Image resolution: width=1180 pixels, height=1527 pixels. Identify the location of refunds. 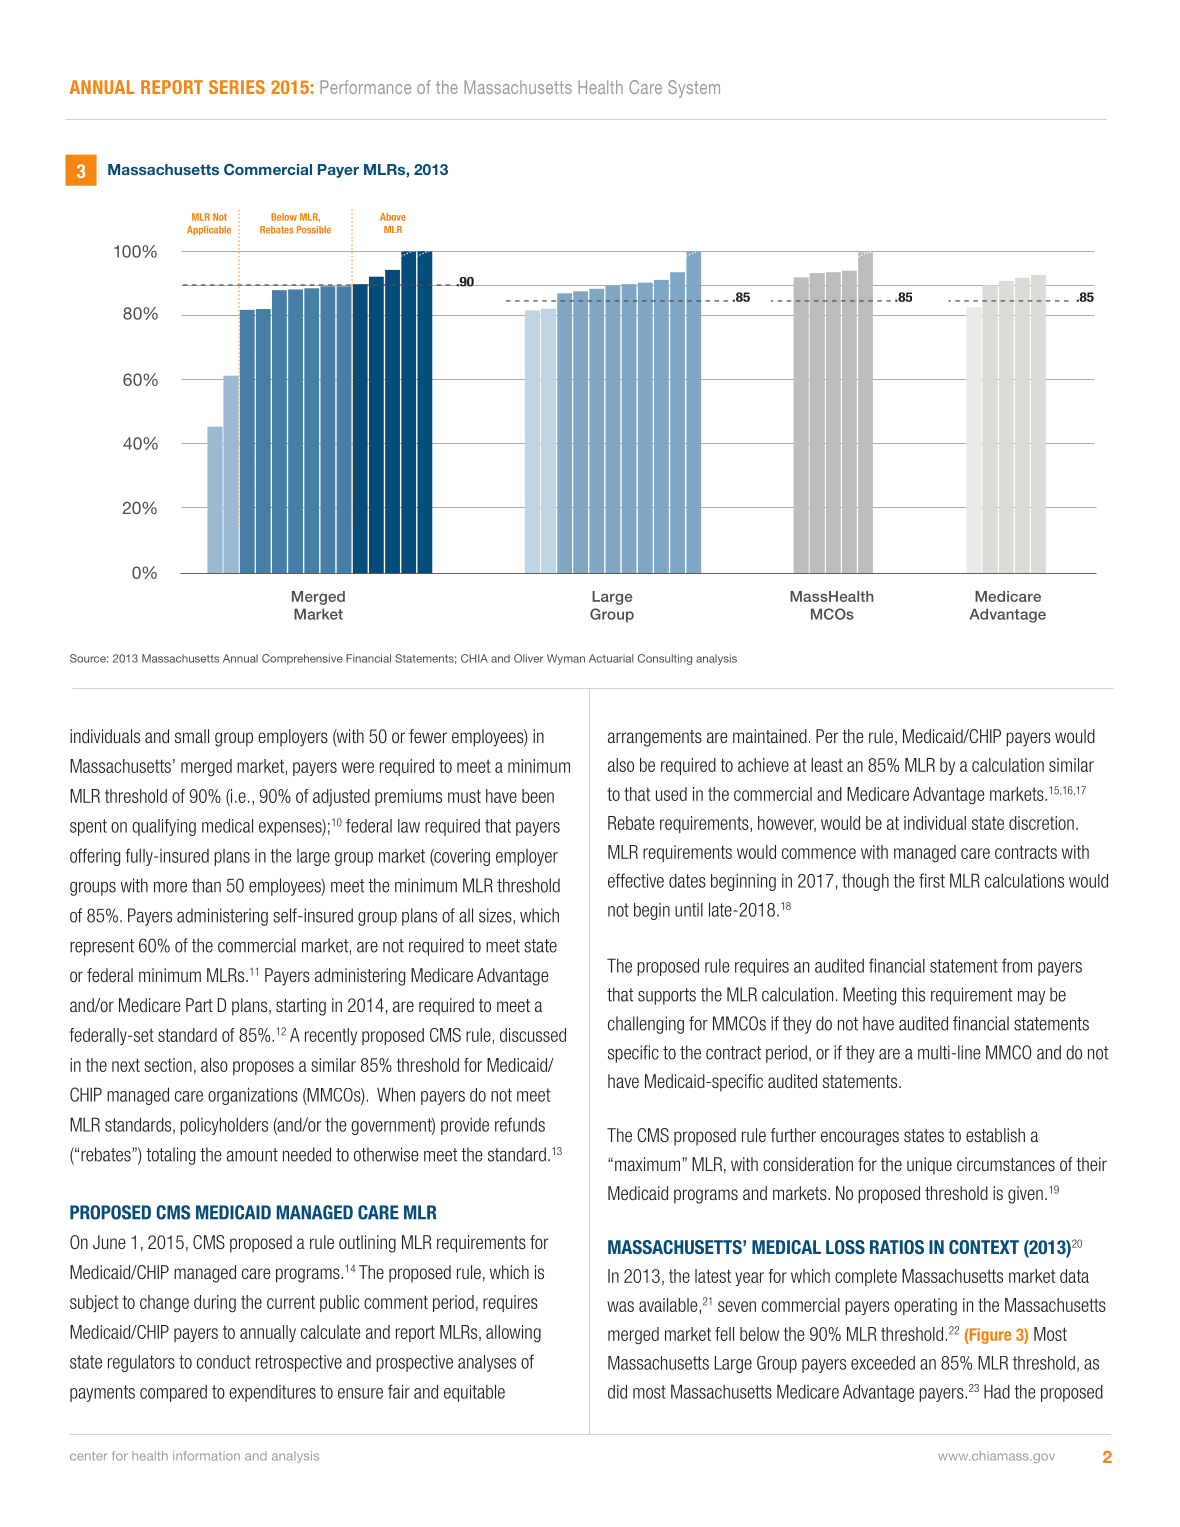
(520, 1124).
